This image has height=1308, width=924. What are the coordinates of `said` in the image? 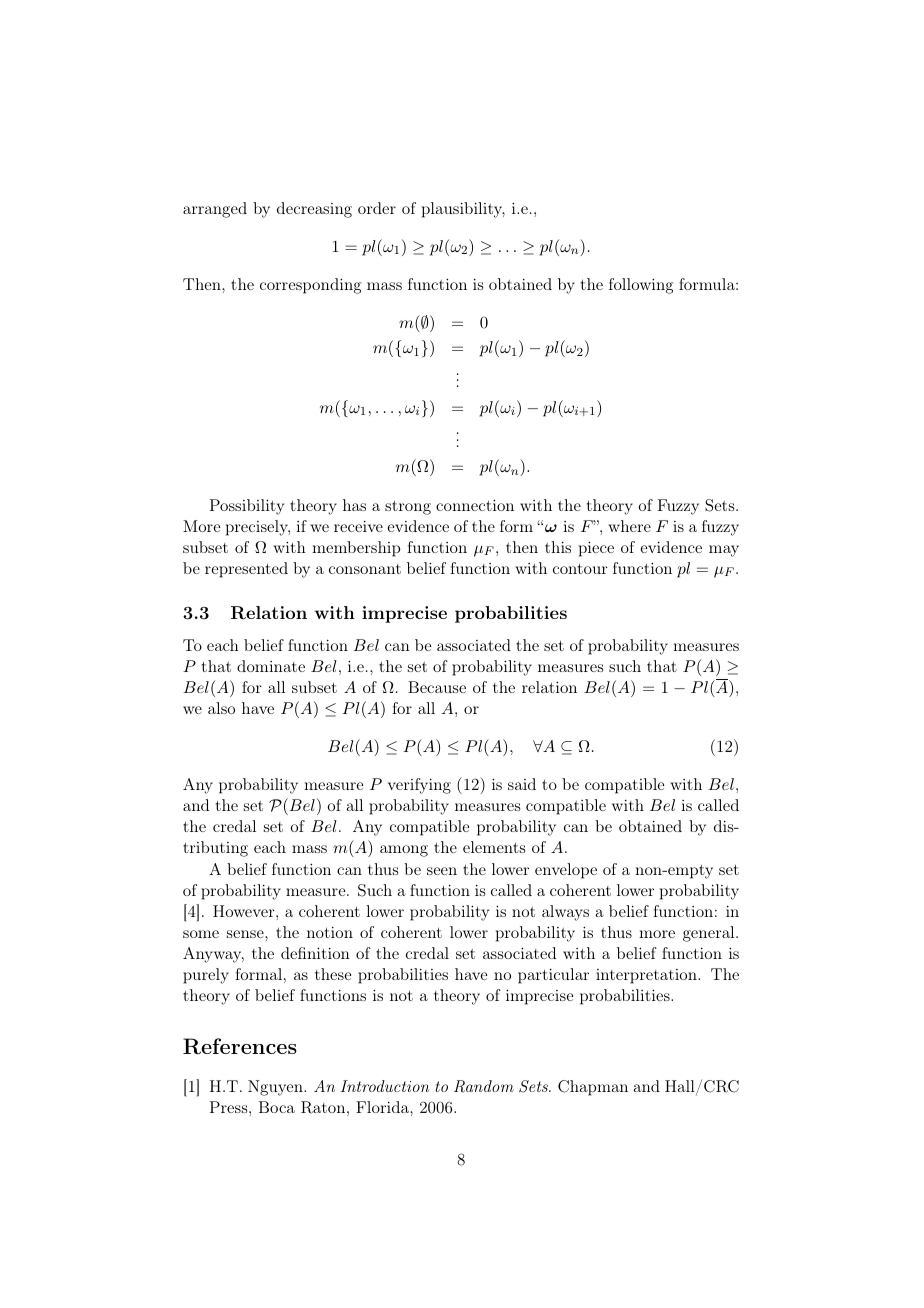 It's located at (522, 784).
